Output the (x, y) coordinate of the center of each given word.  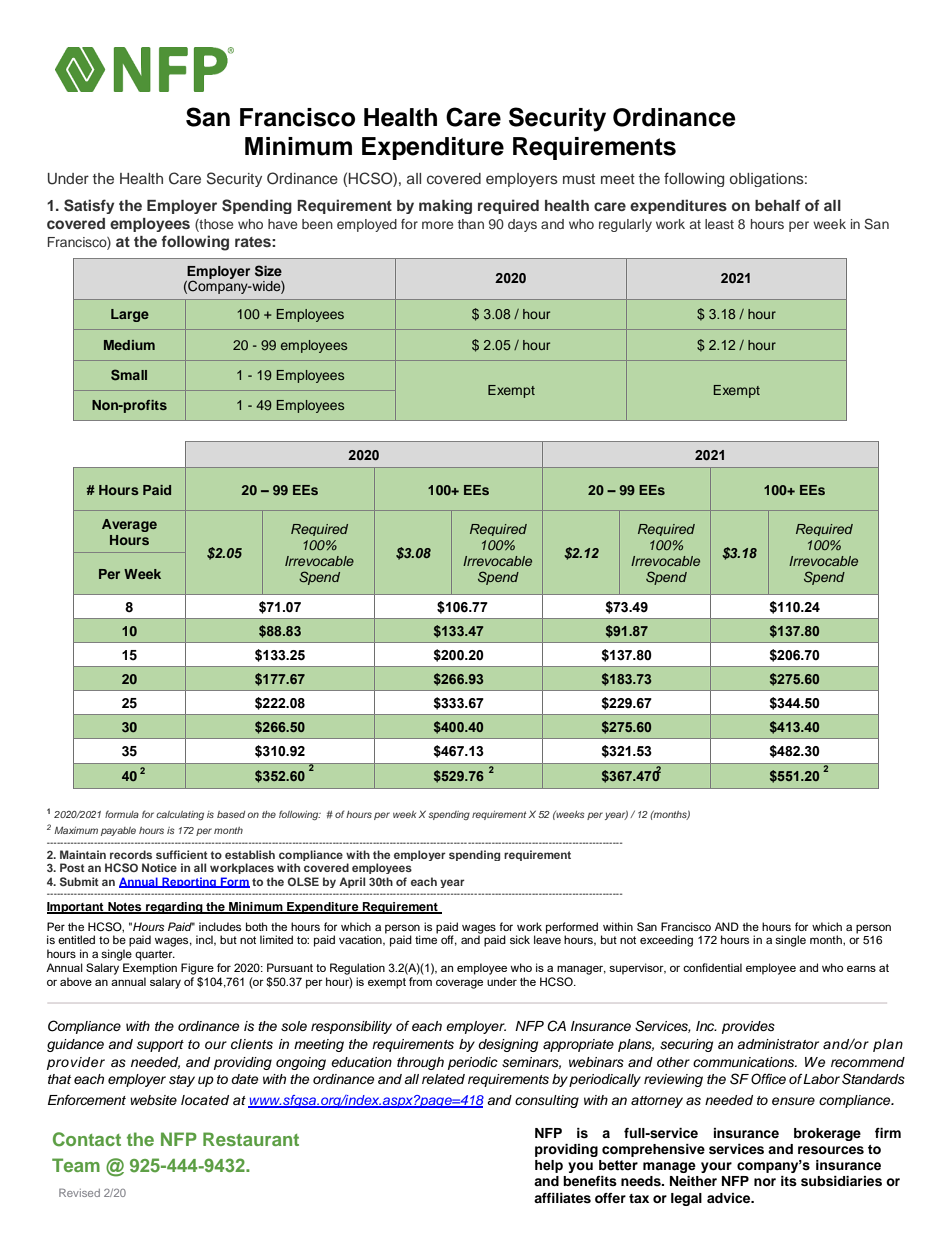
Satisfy (89, 206)
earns (861, 968)
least (719, 224)
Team (76, 1165)
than (471, 224)
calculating (180, 815)
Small (129, 375)
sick (520, 939)
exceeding (666, 941)
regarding (174, 908)
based (231, 814)
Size (268, 271)
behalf (778, 205)
